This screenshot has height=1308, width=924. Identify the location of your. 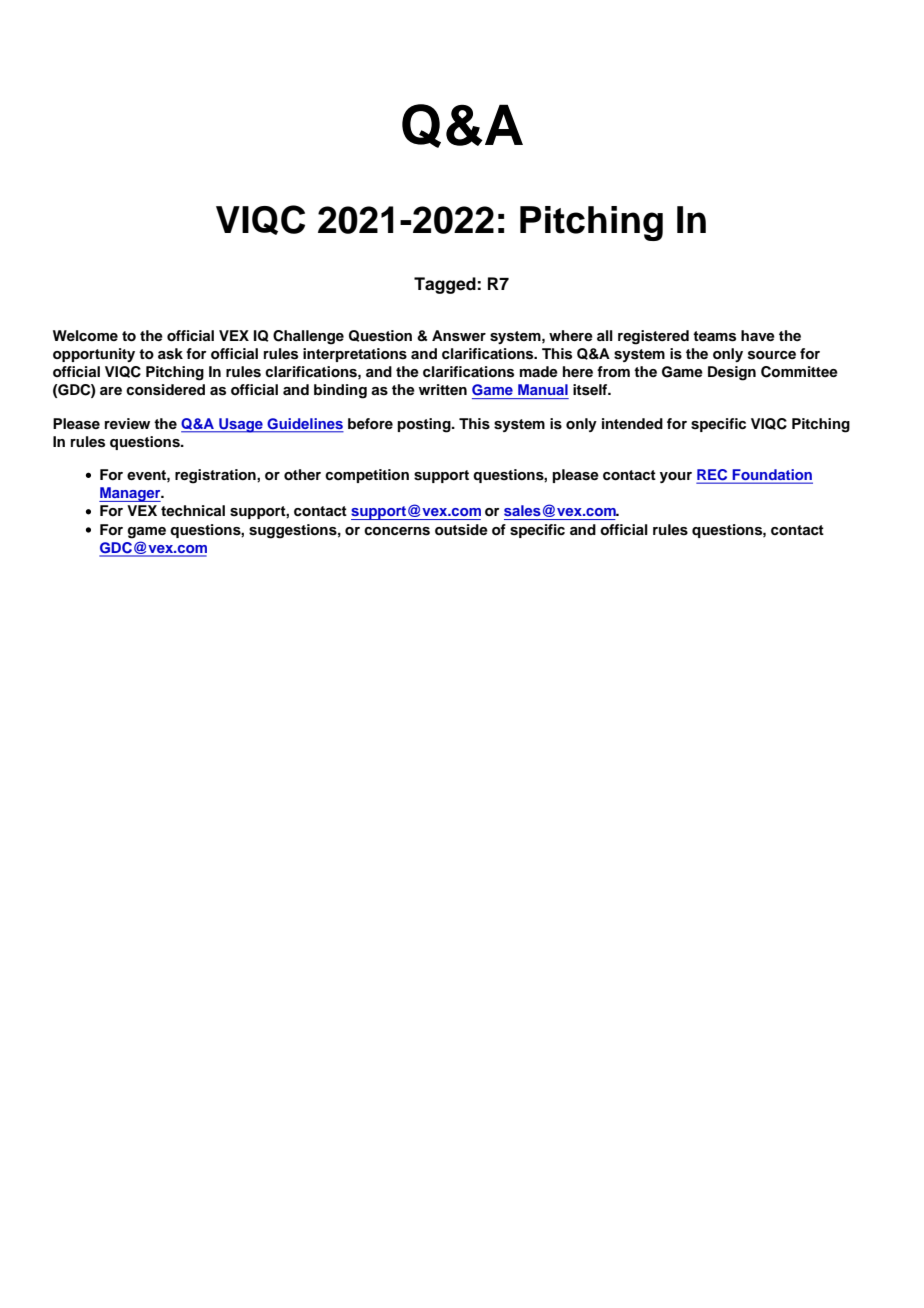
(676, 477).
